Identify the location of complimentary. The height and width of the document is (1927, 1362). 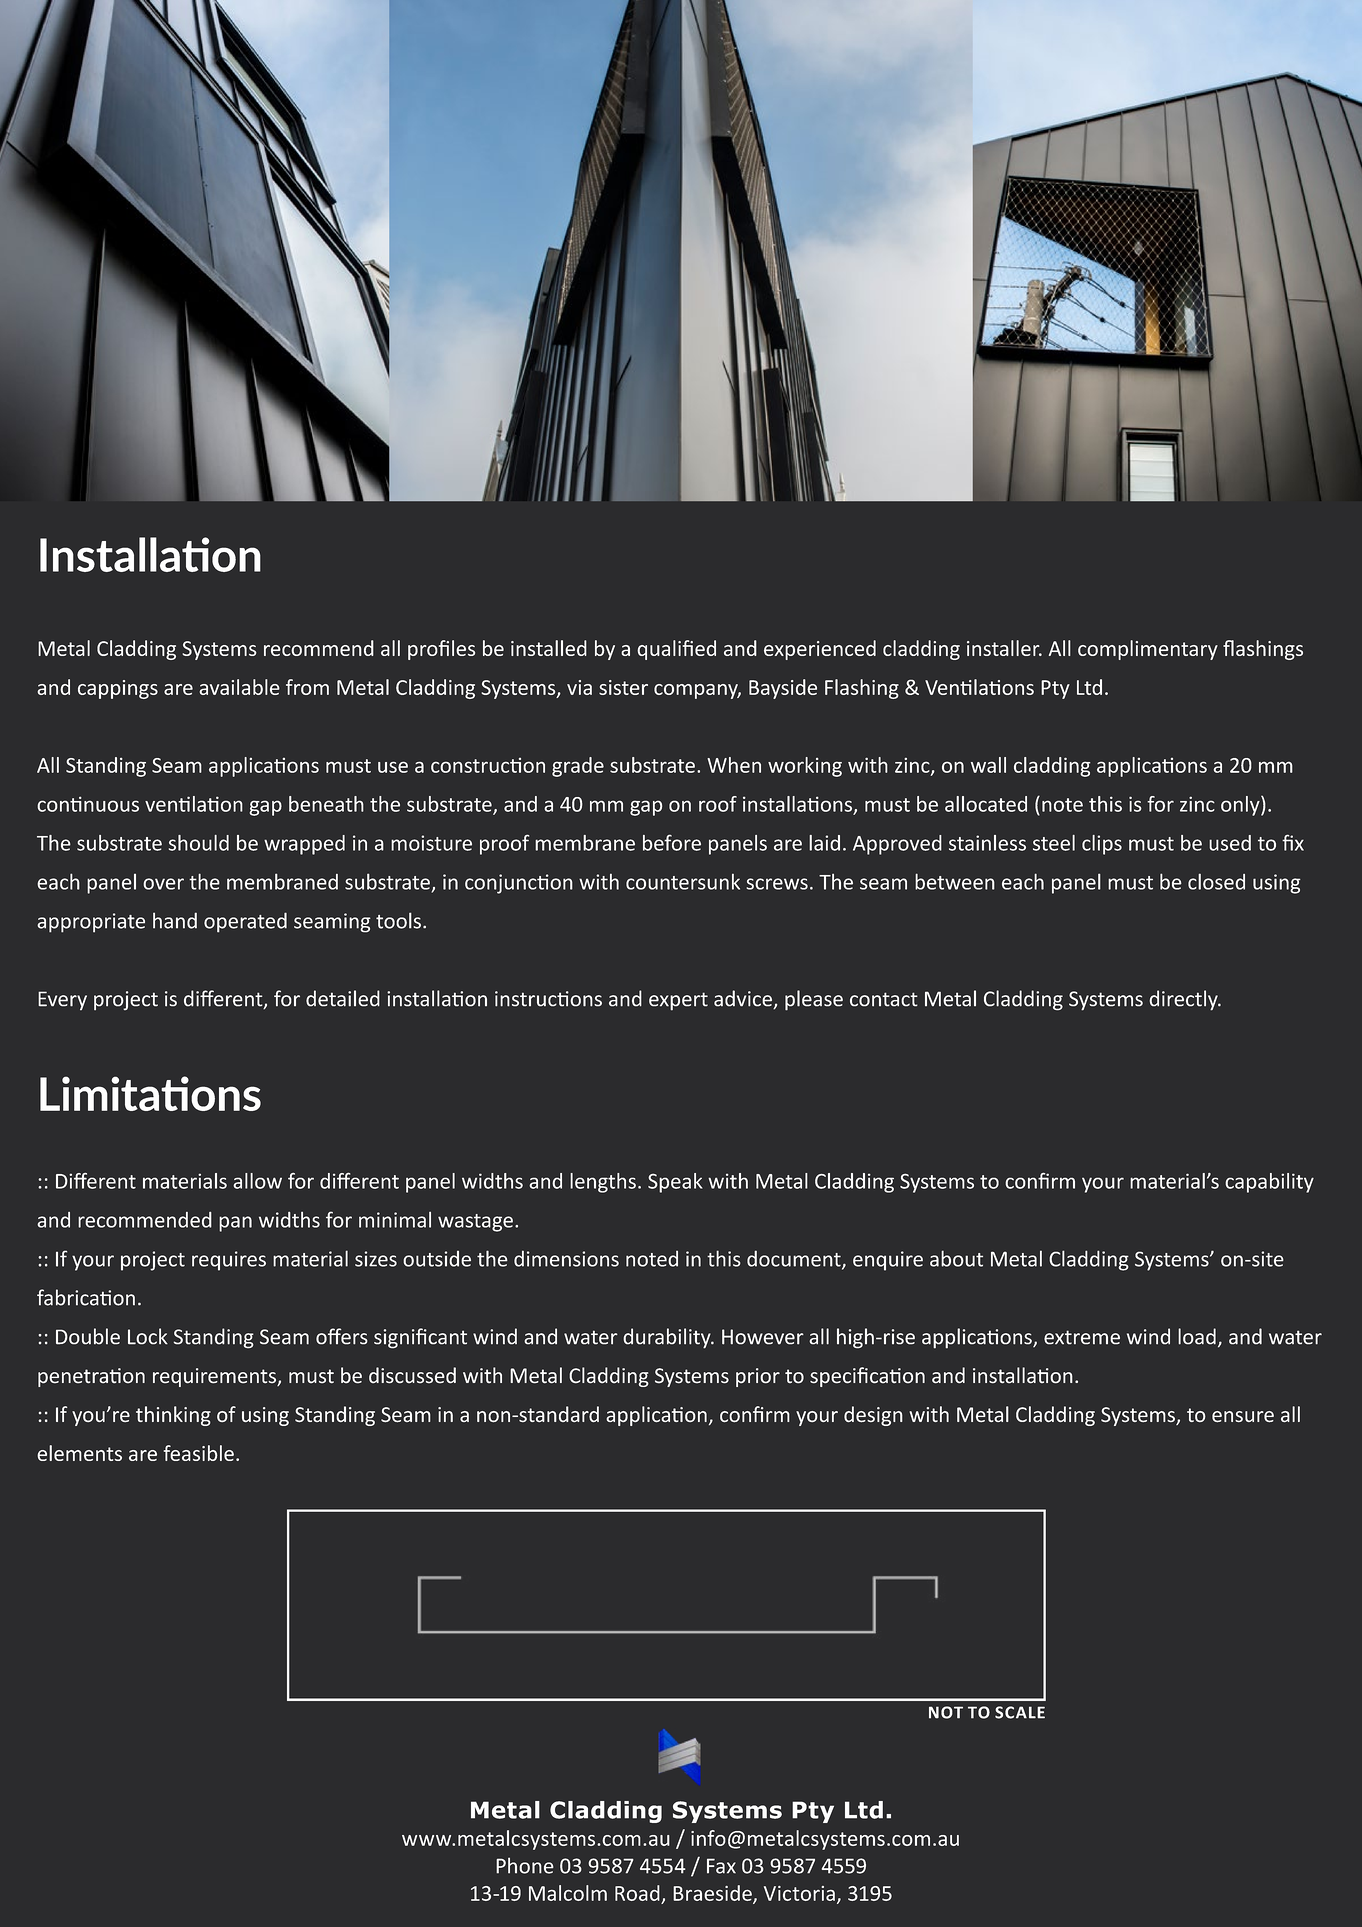
(1148, 650).
